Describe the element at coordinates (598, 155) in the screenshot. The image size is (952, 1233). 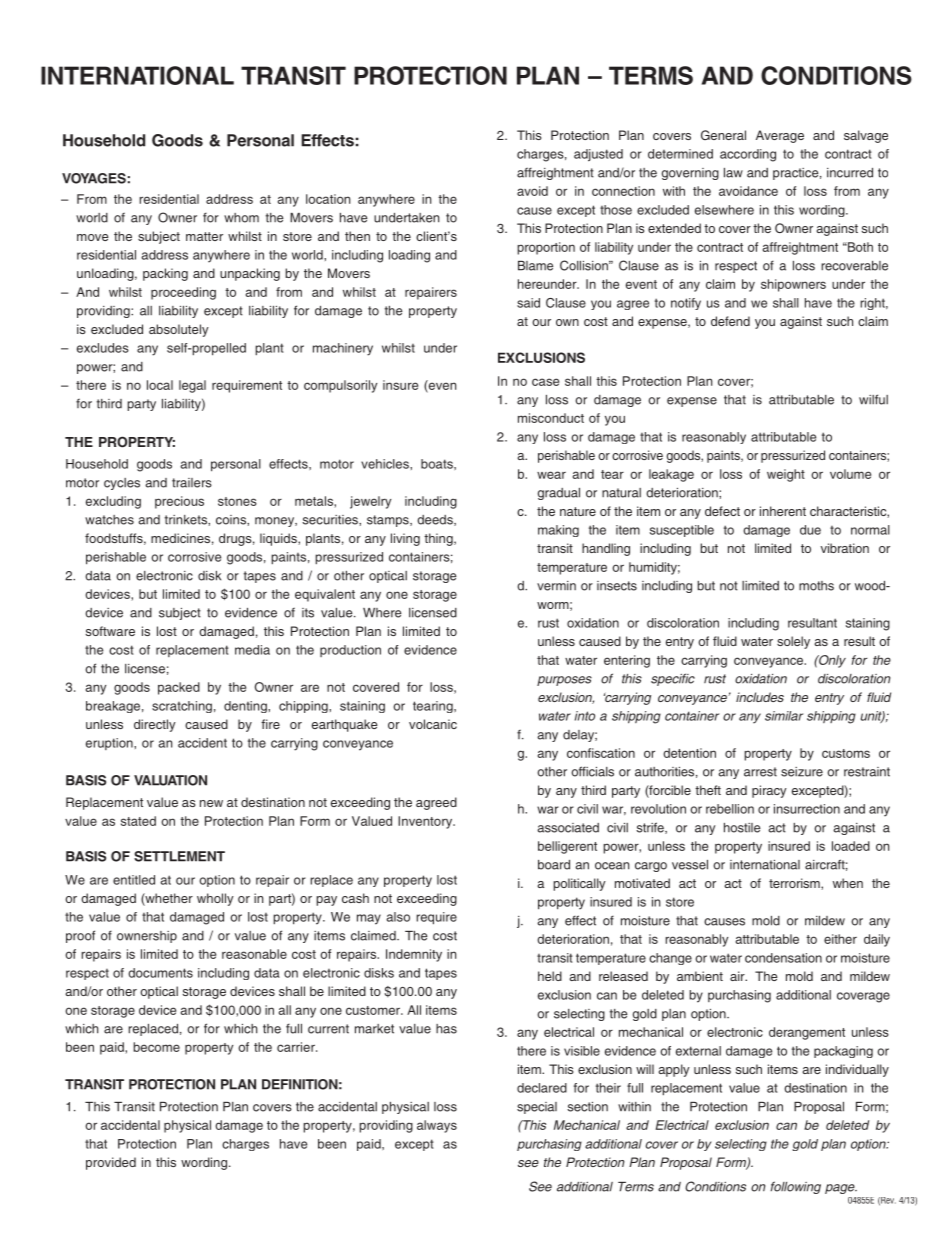
I see `adjusted` at that location.
